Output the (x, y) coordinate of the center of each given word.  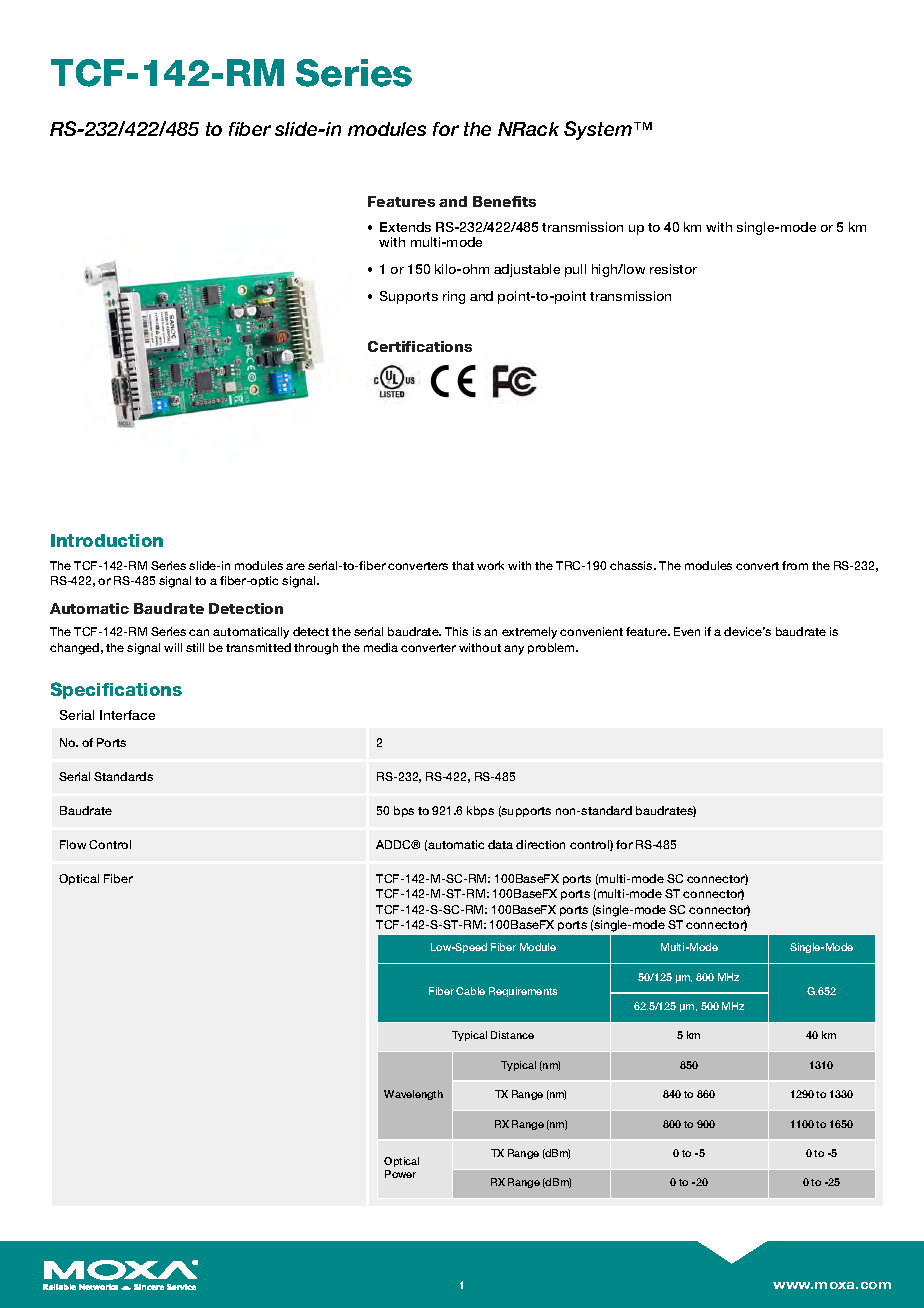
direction (540, 844)
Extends (405, 227)
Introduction (107, 540)
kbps (480, 811)
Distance (512, 1035)
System (599, 130)
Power (400, 1174)
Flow (73, 844)
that (463, 565)
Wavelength (413, 1095)
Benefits (504, 201)
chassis (633, 565)
